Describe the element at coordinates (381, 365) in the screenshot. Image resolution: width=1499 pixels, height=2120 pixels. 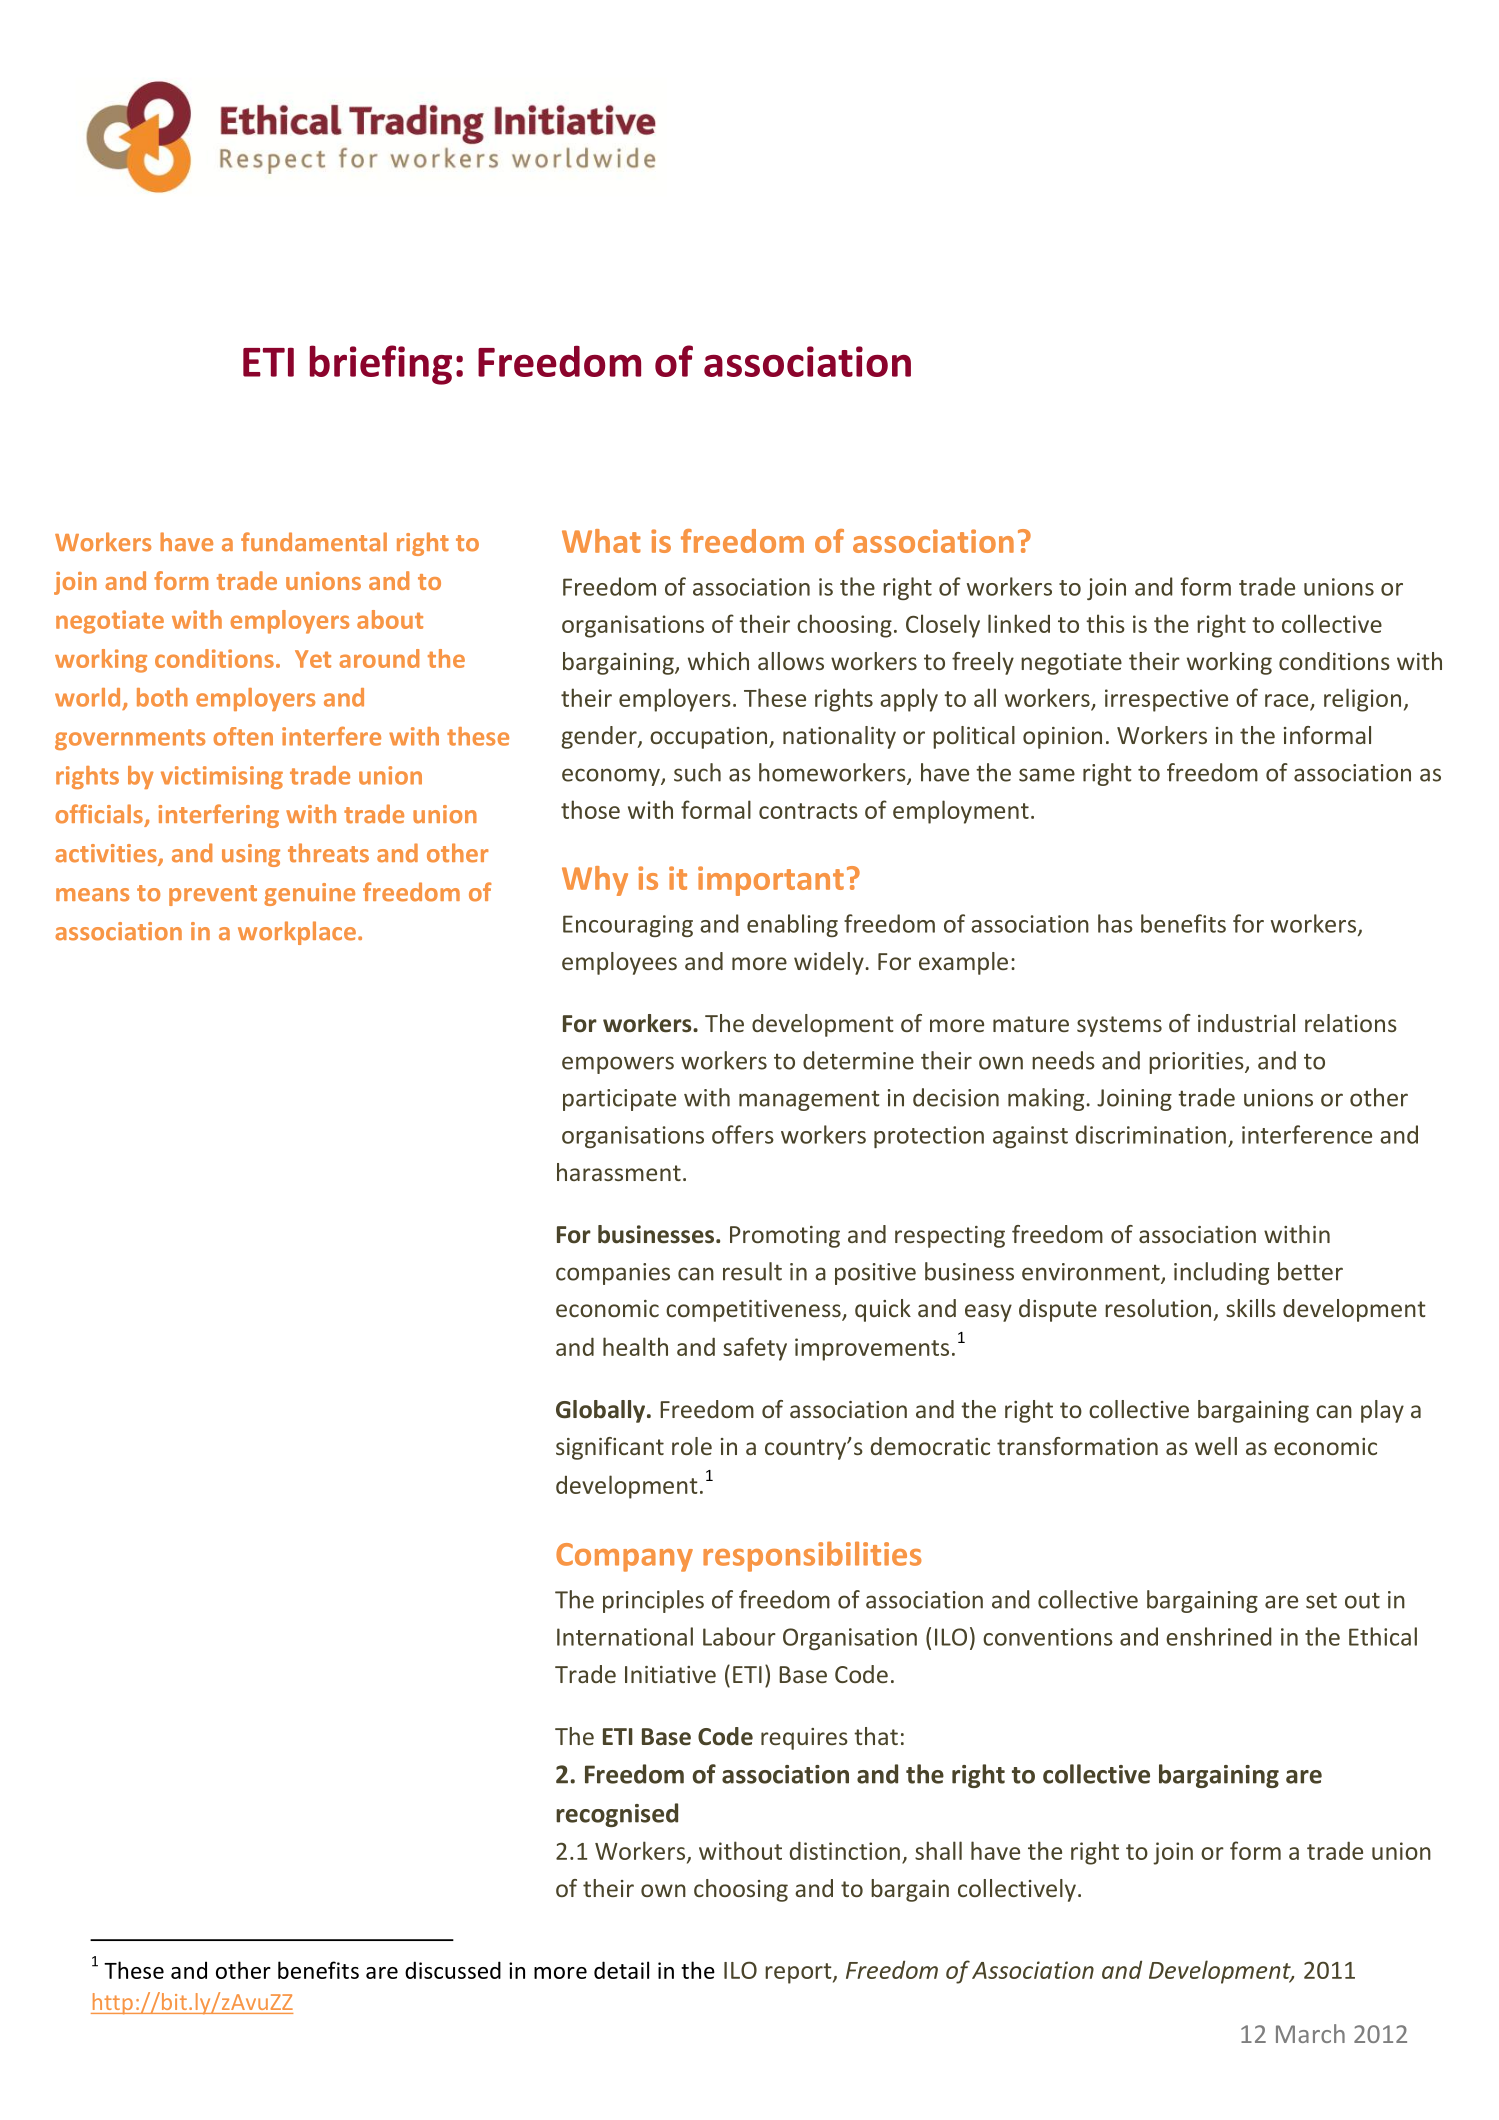
I see `briefing` at that location.
